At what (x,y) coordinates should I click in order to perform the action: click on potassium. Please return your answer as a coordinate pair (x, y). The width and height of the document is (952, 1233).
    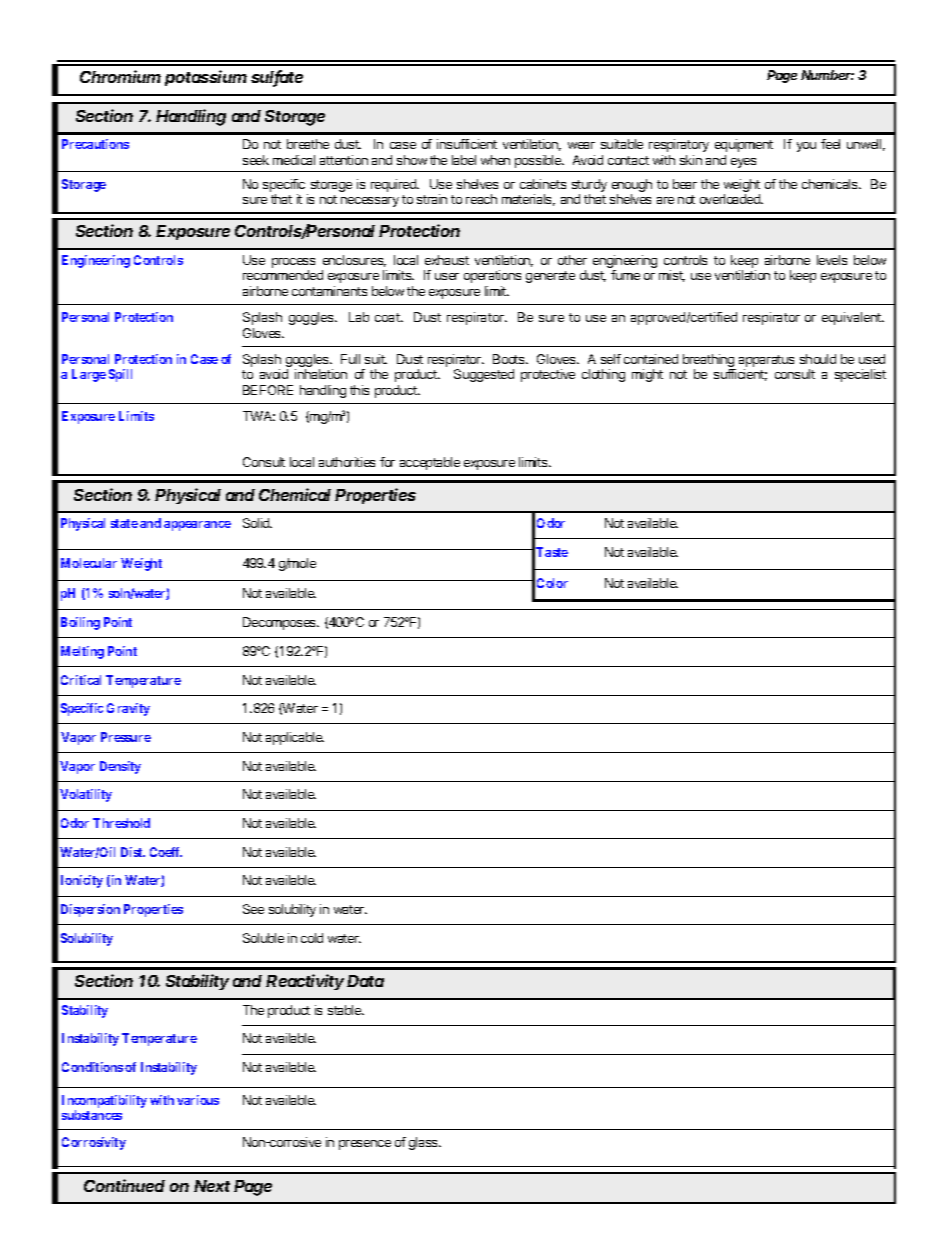
    Looking at the image, I should click on (206, 78).
